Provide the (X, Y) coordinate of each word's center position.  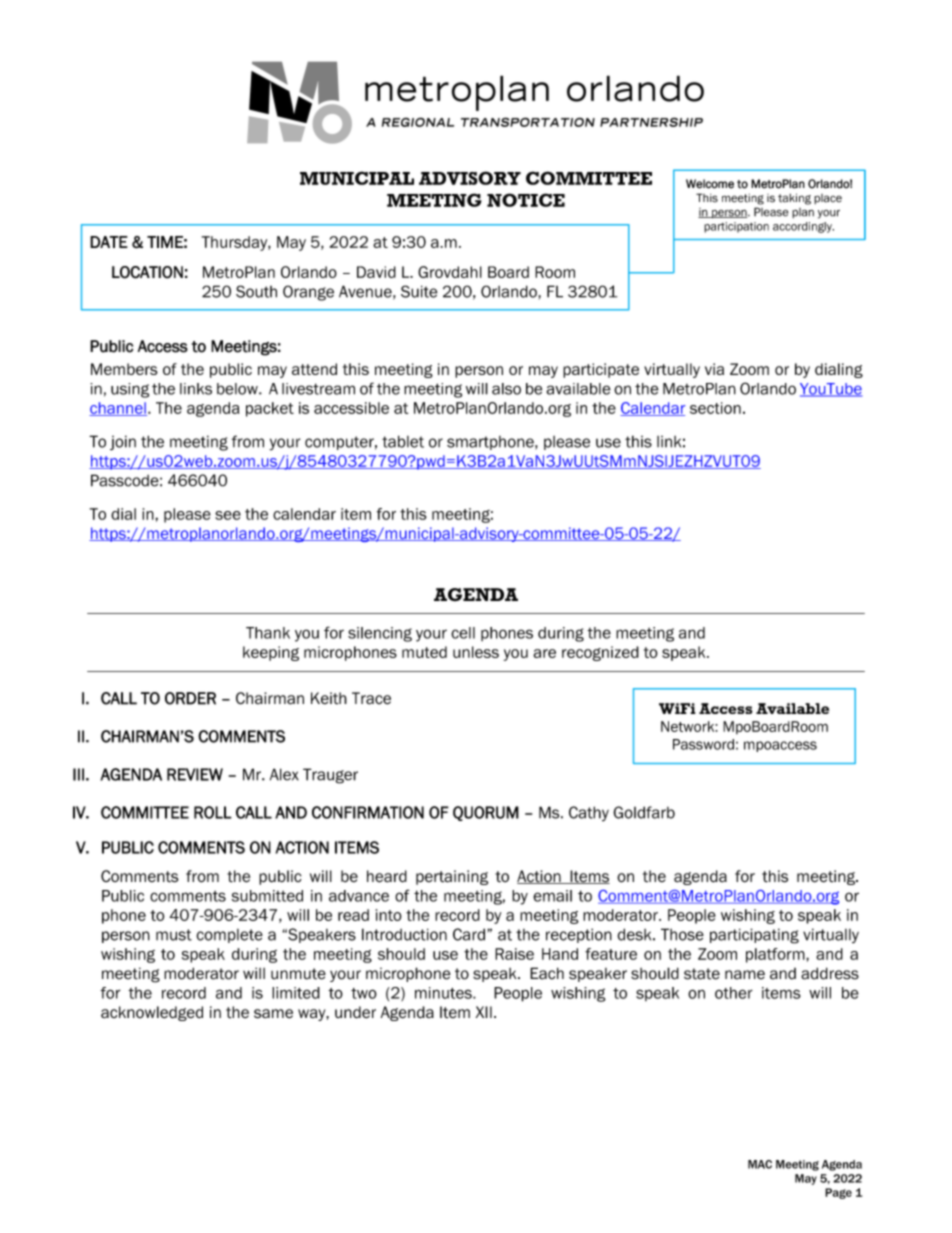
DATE (109, 242)
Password (703, 744)
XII (484, 1012)
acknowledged (152, 1013)
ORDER (190, 698)
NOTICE (526, 200)
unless (476, 652)
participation (736, 227)
